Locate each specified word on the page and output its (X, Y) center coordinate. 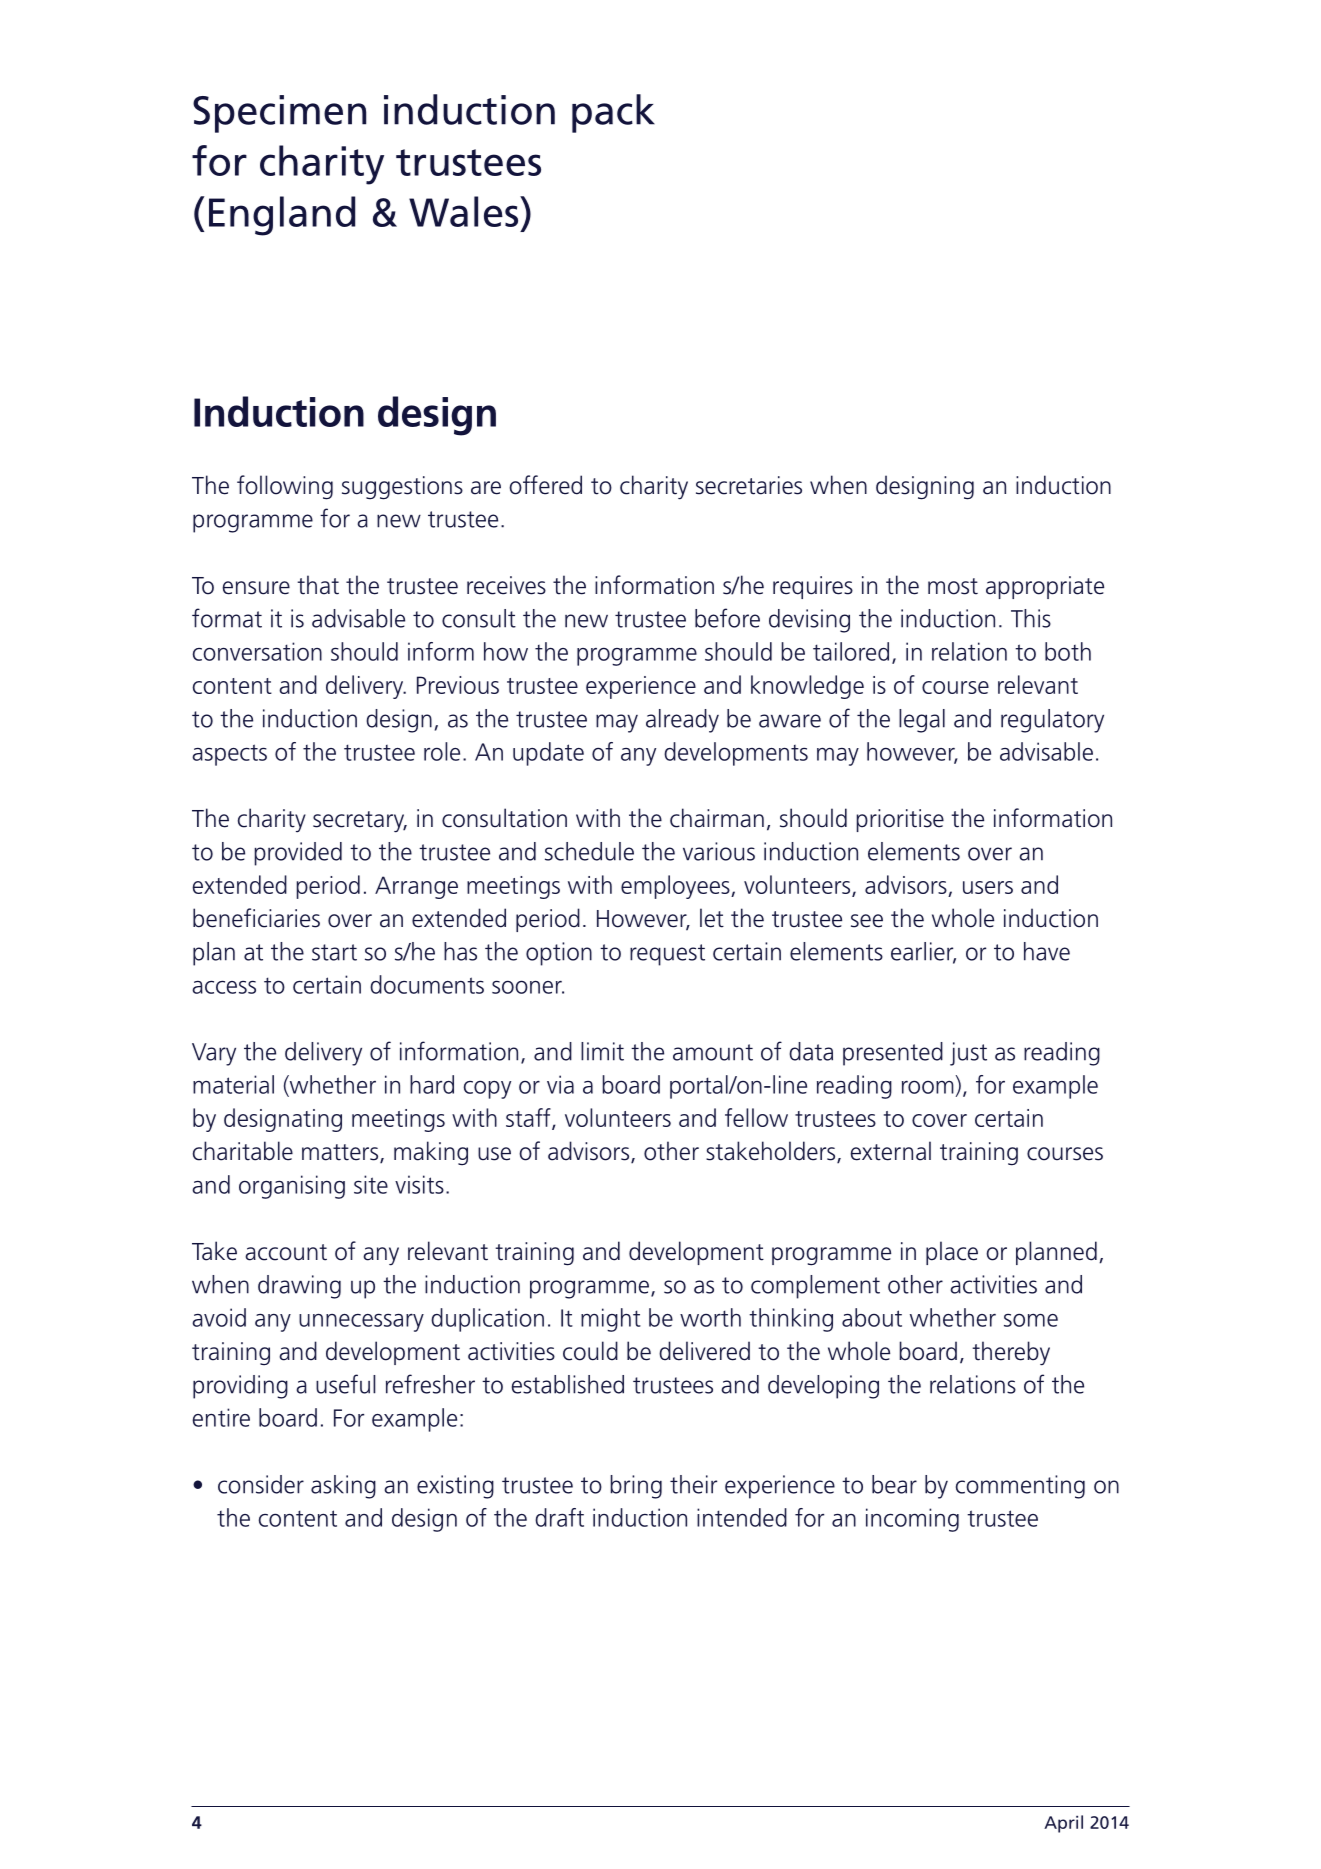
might (611, 1320)
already (682, 721)
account (286, 1252)
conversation (257, 651)
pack (613, 113)
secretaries (749, 485)
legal (922, 721)
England (282, 216)
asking (343, 1487)
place (952, 1253)
